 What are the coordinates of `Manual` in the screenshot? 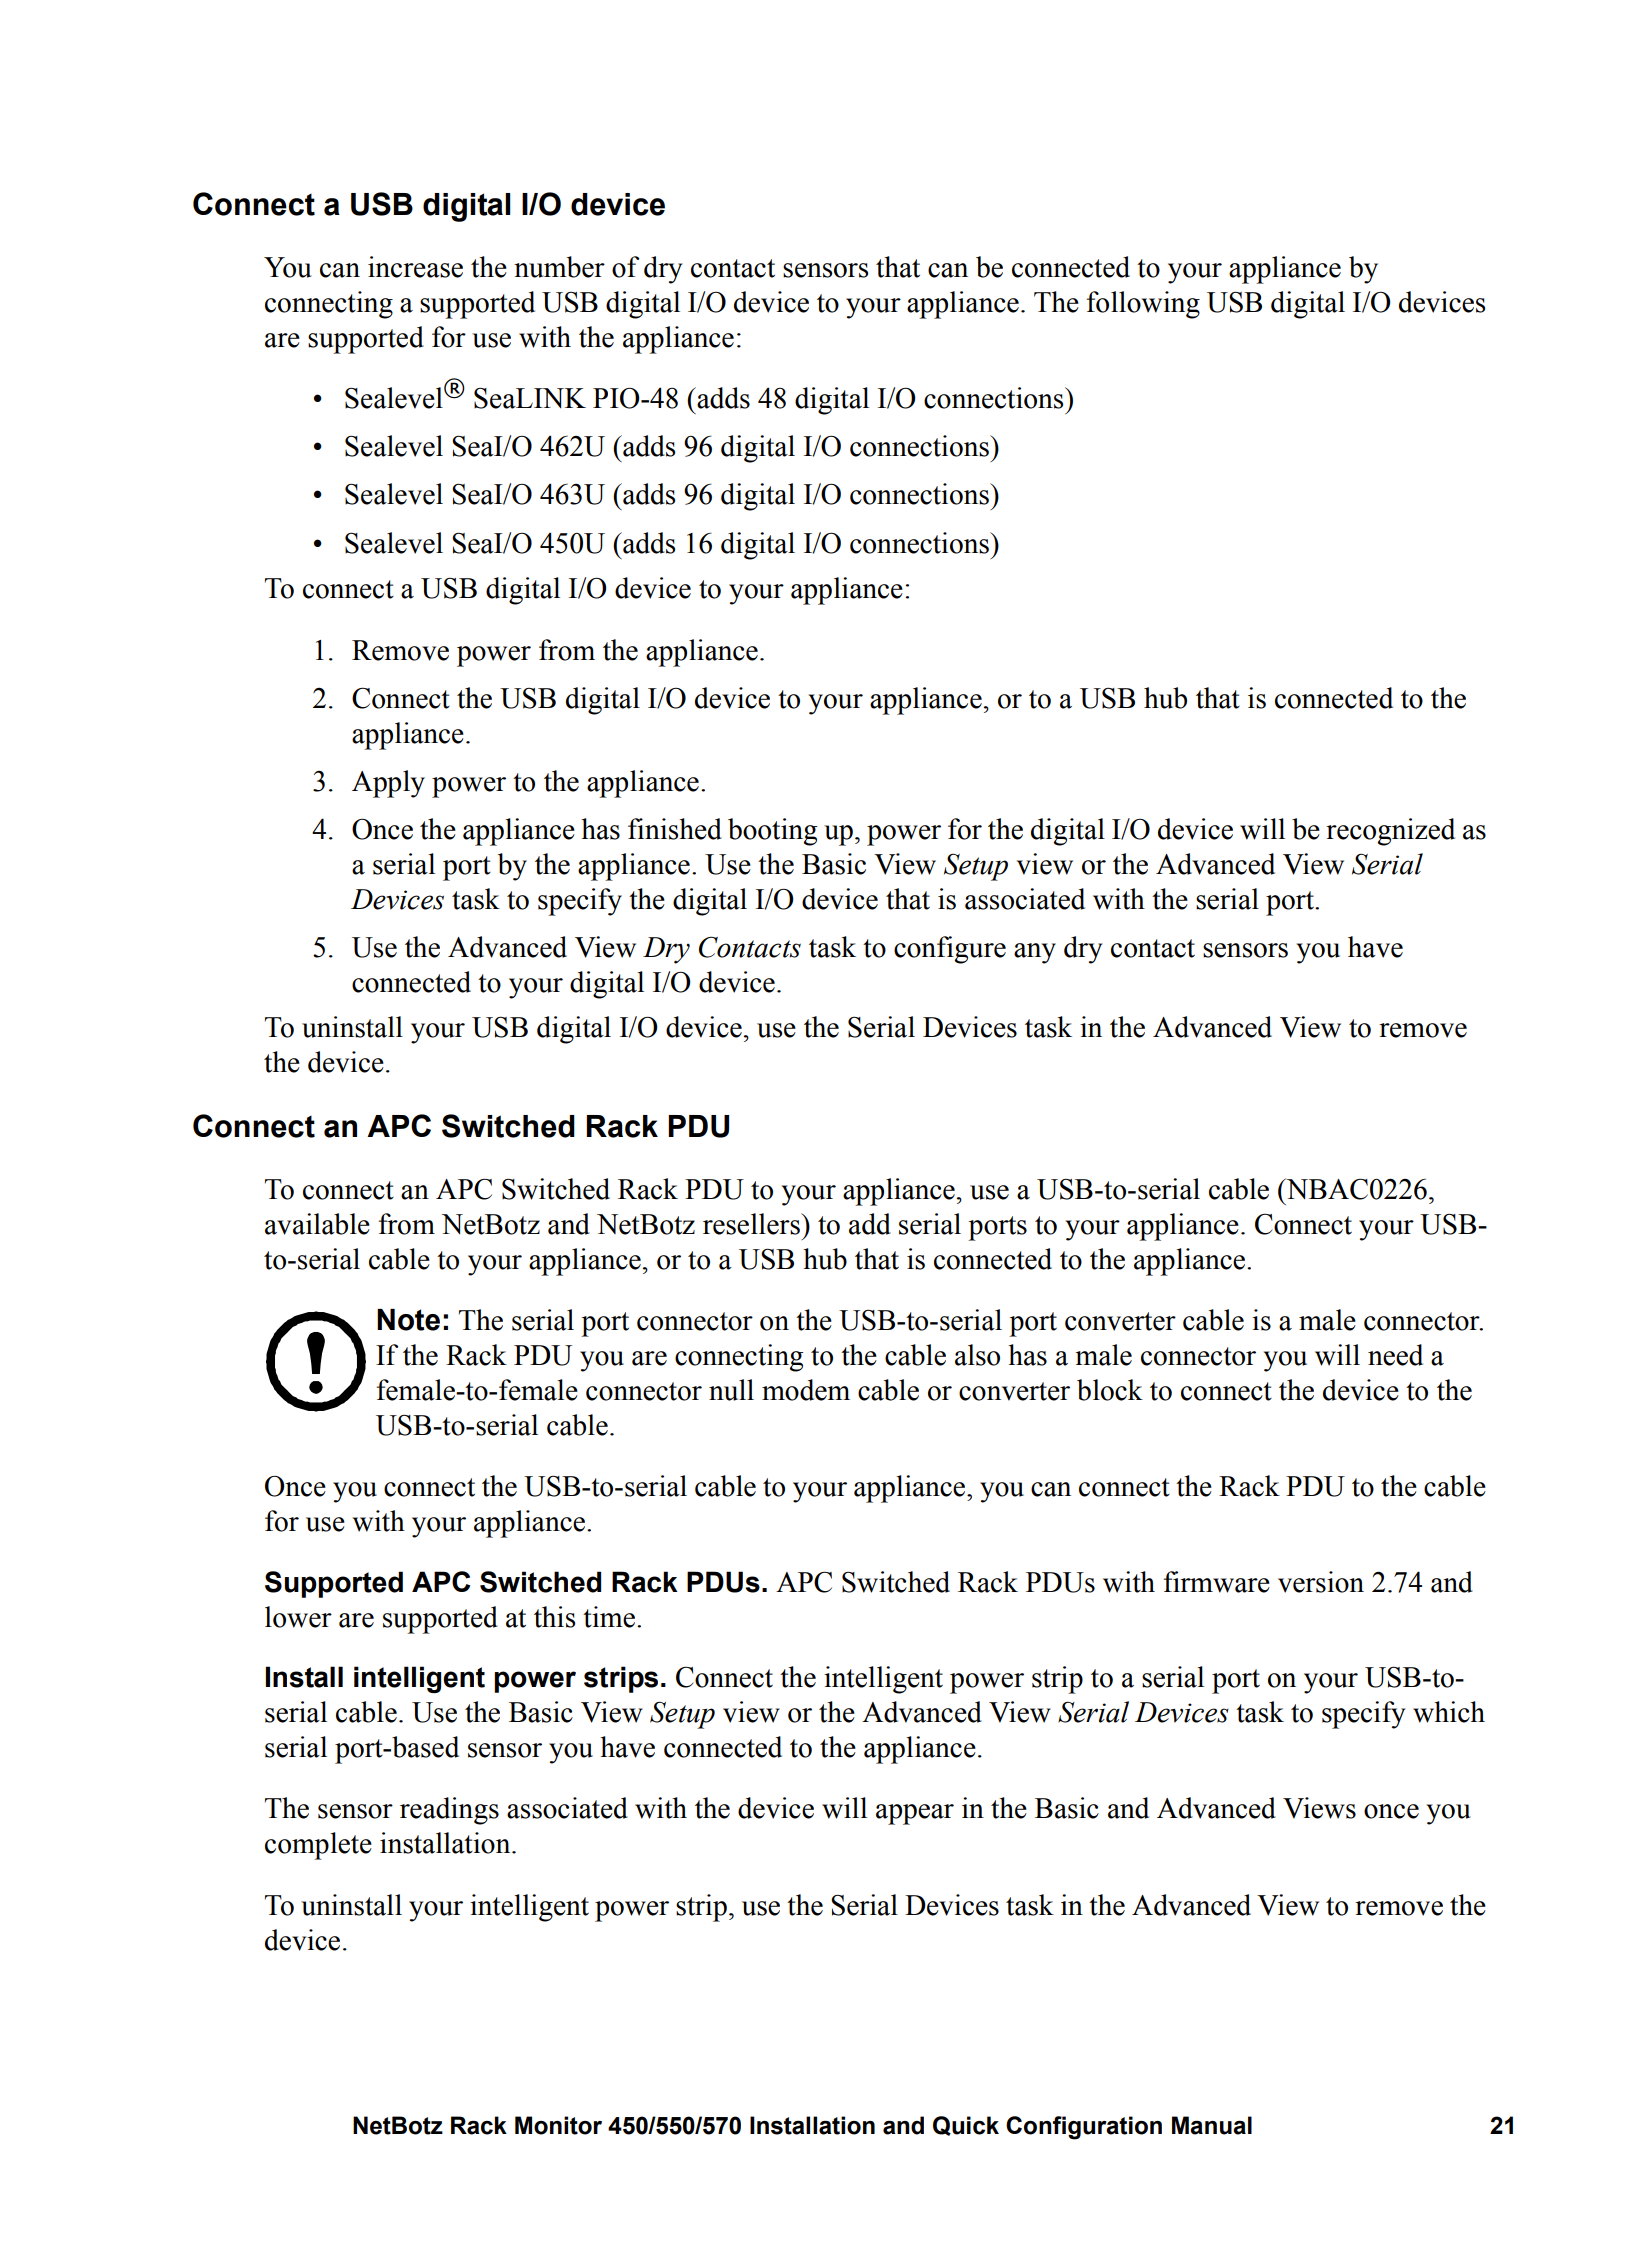 It's located at (1212, 2125).
